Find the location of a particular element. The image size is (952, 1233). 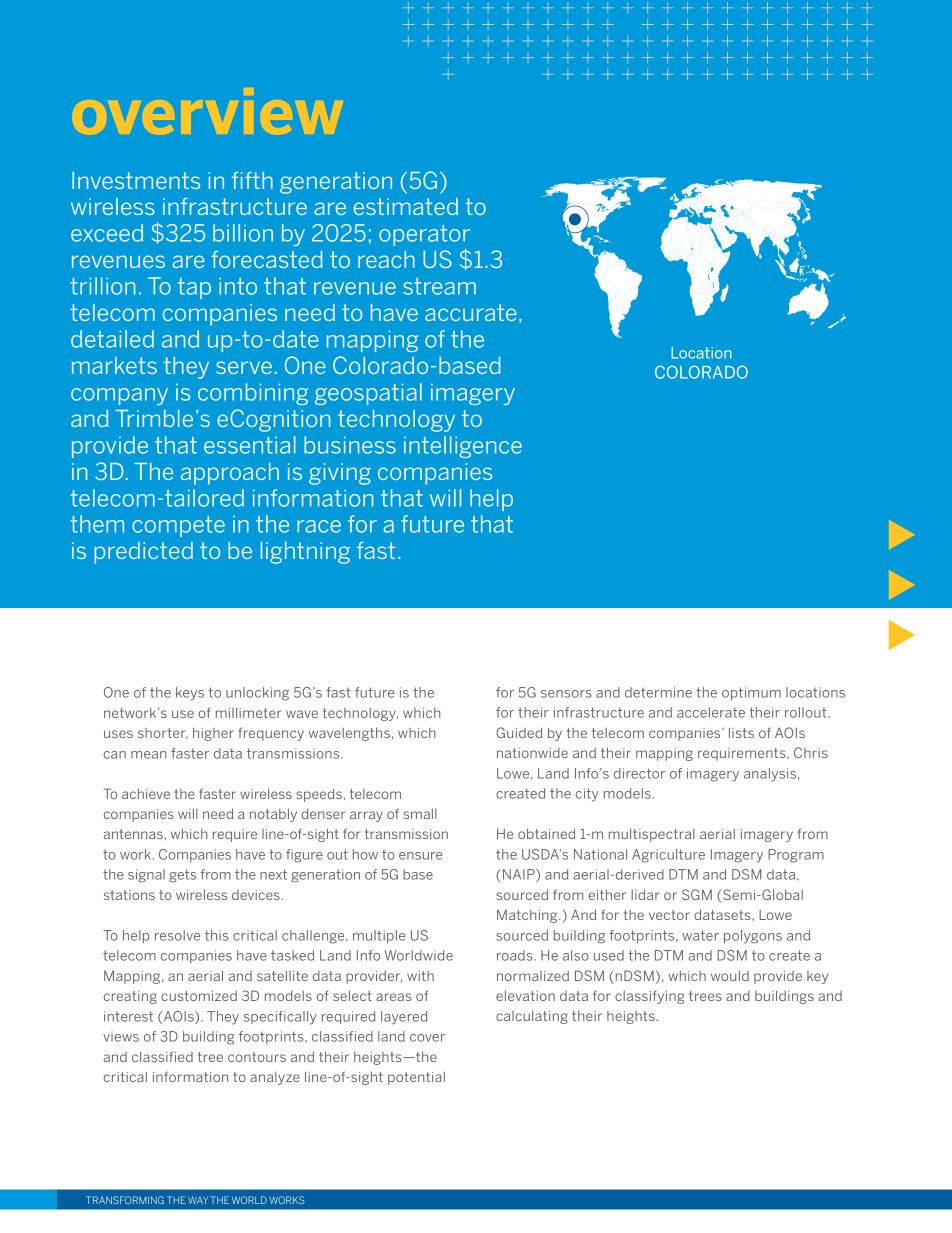

optimum is located at coordinates (751, 693).
